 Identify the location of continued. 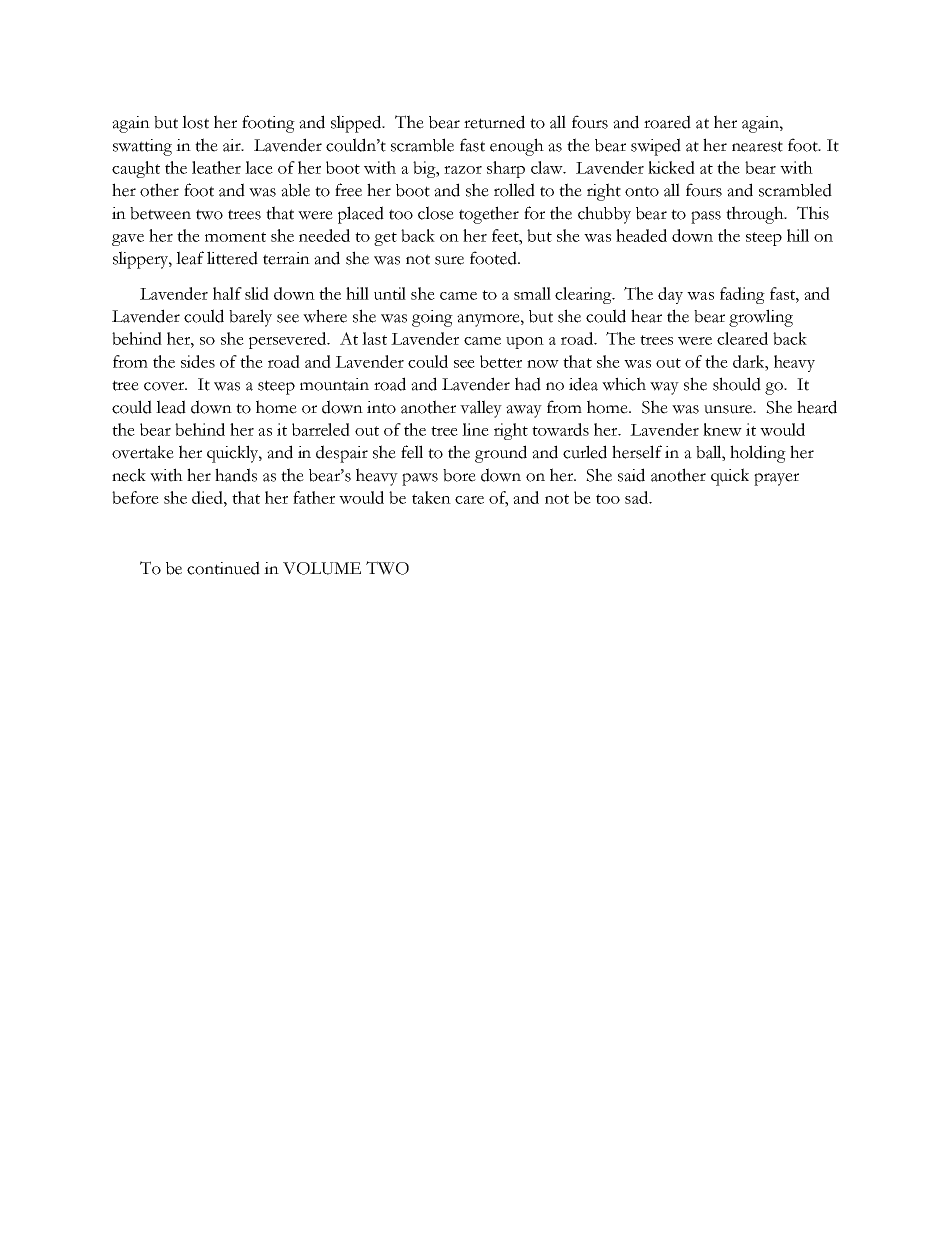
(223, 568).
